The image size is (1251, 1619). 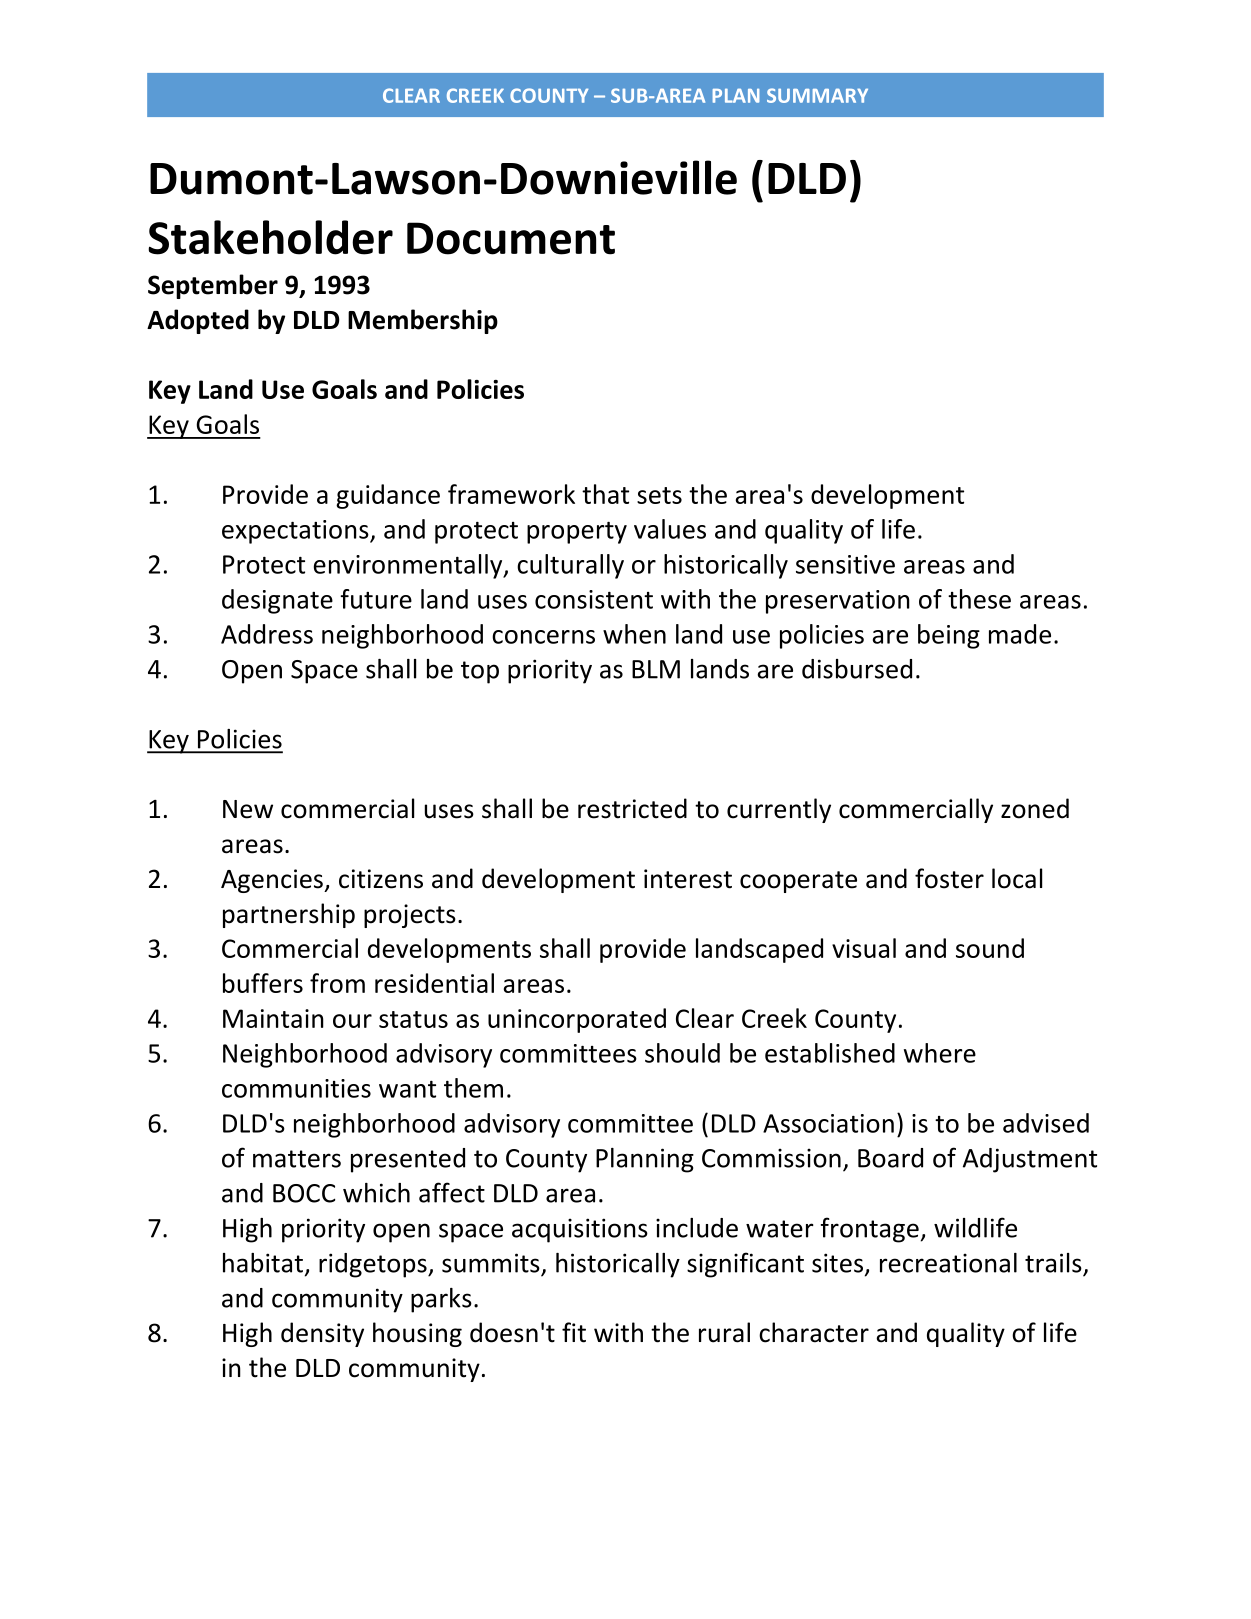 What do you see at coordinates (270, 237) in the document?
I see `Stakeholder` at bounding box center [270, 237].
